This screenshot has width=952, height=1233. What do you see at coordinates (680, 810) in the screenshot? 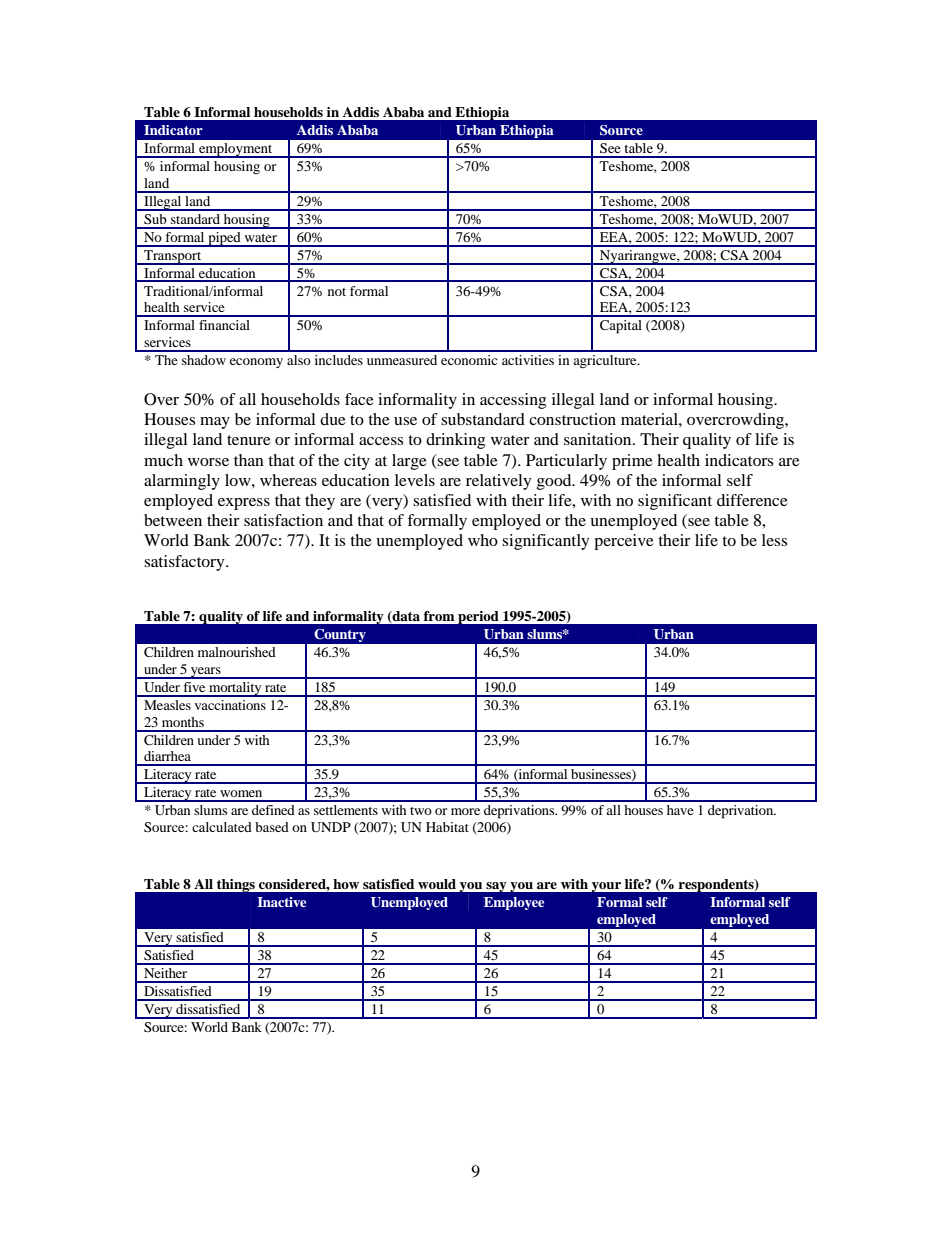
I see `have` at bounding box center [680, 810].
